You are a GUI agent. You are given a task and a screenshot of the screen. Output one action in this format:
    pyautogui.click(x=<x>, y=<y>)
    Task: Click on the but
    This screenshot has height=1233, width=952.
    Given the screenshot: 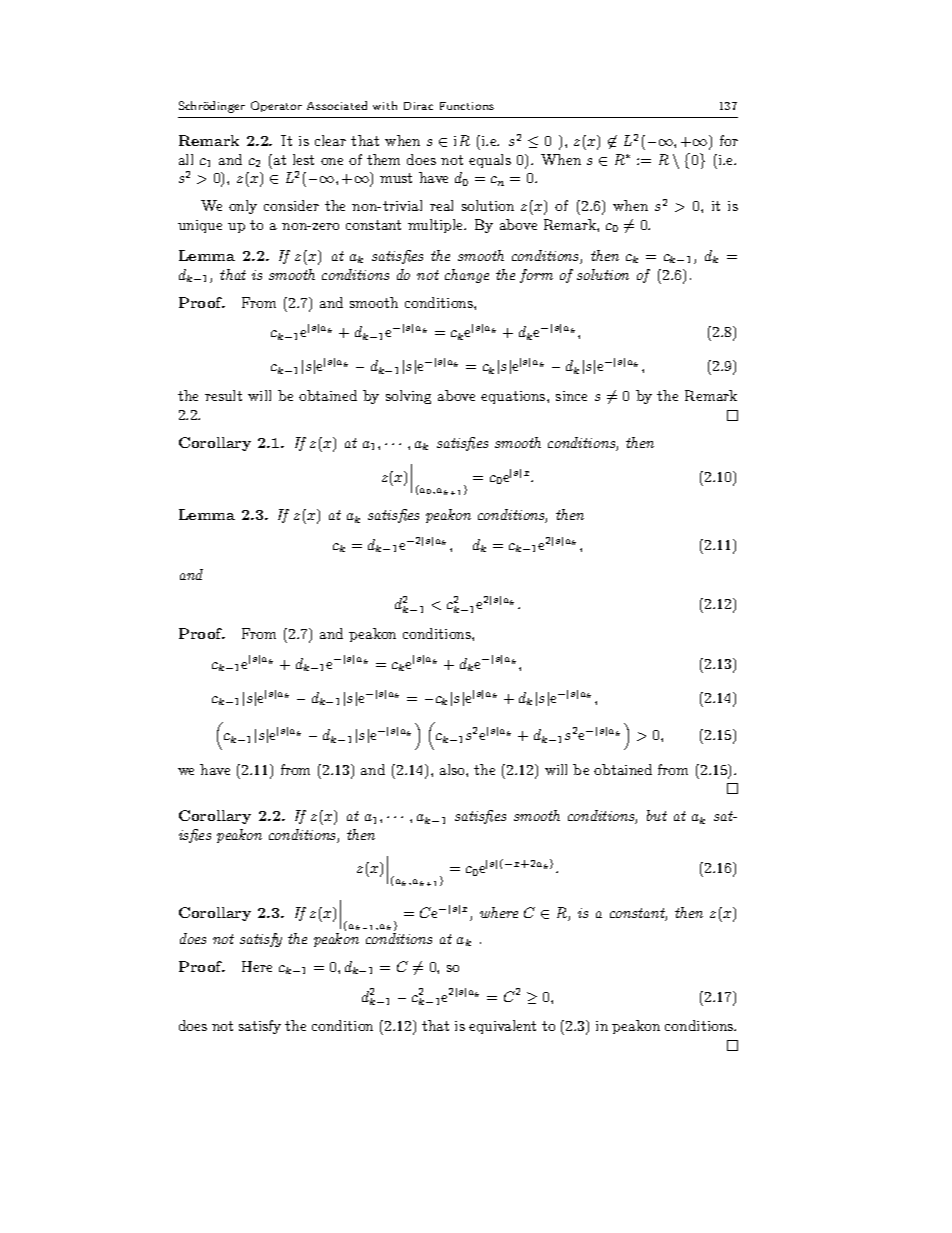 What is the action you would take?
    pyautogui.click(x=657, y=815)
